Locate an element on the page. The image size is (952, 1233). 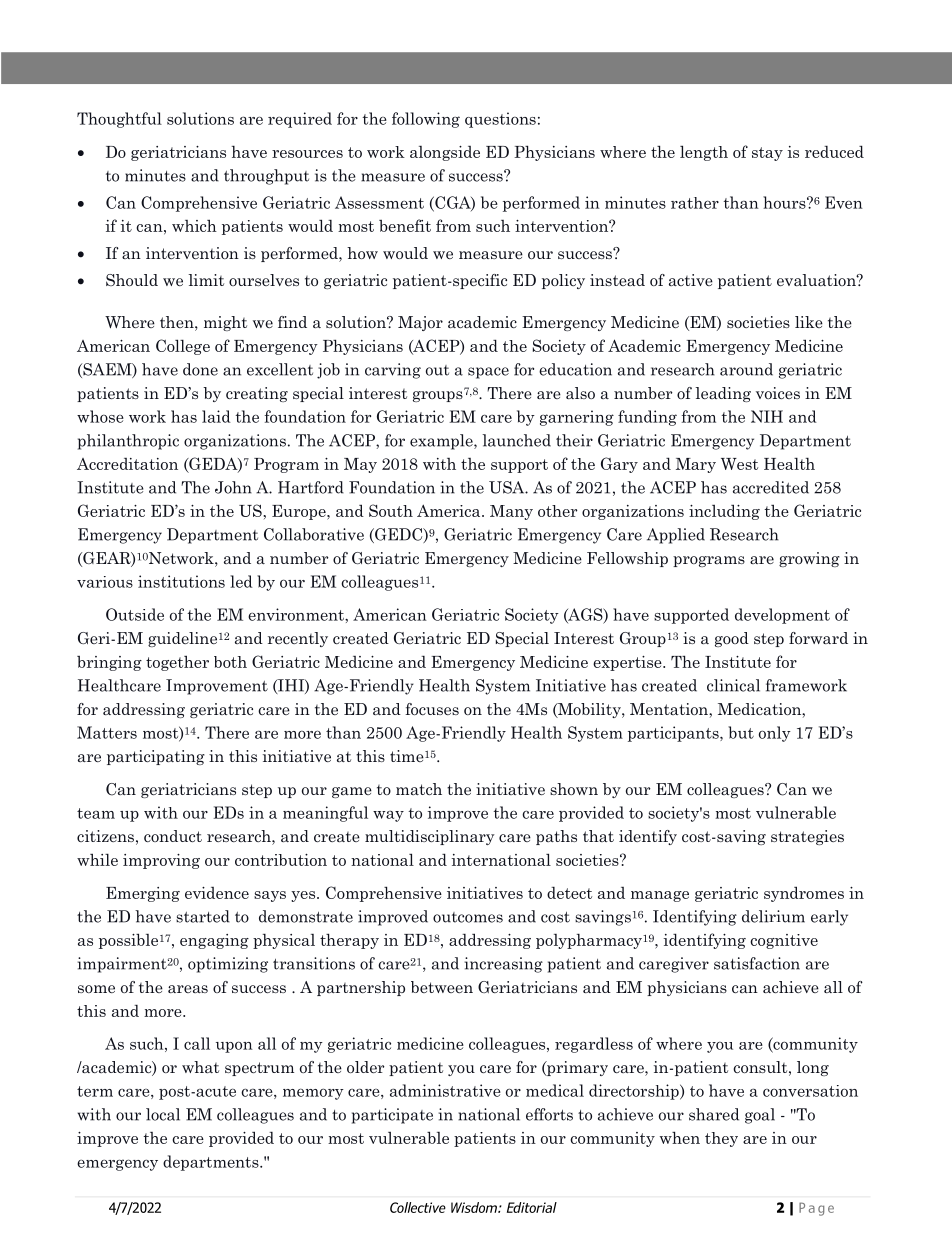
Wisdom is located at coordinates (475, 1207).
